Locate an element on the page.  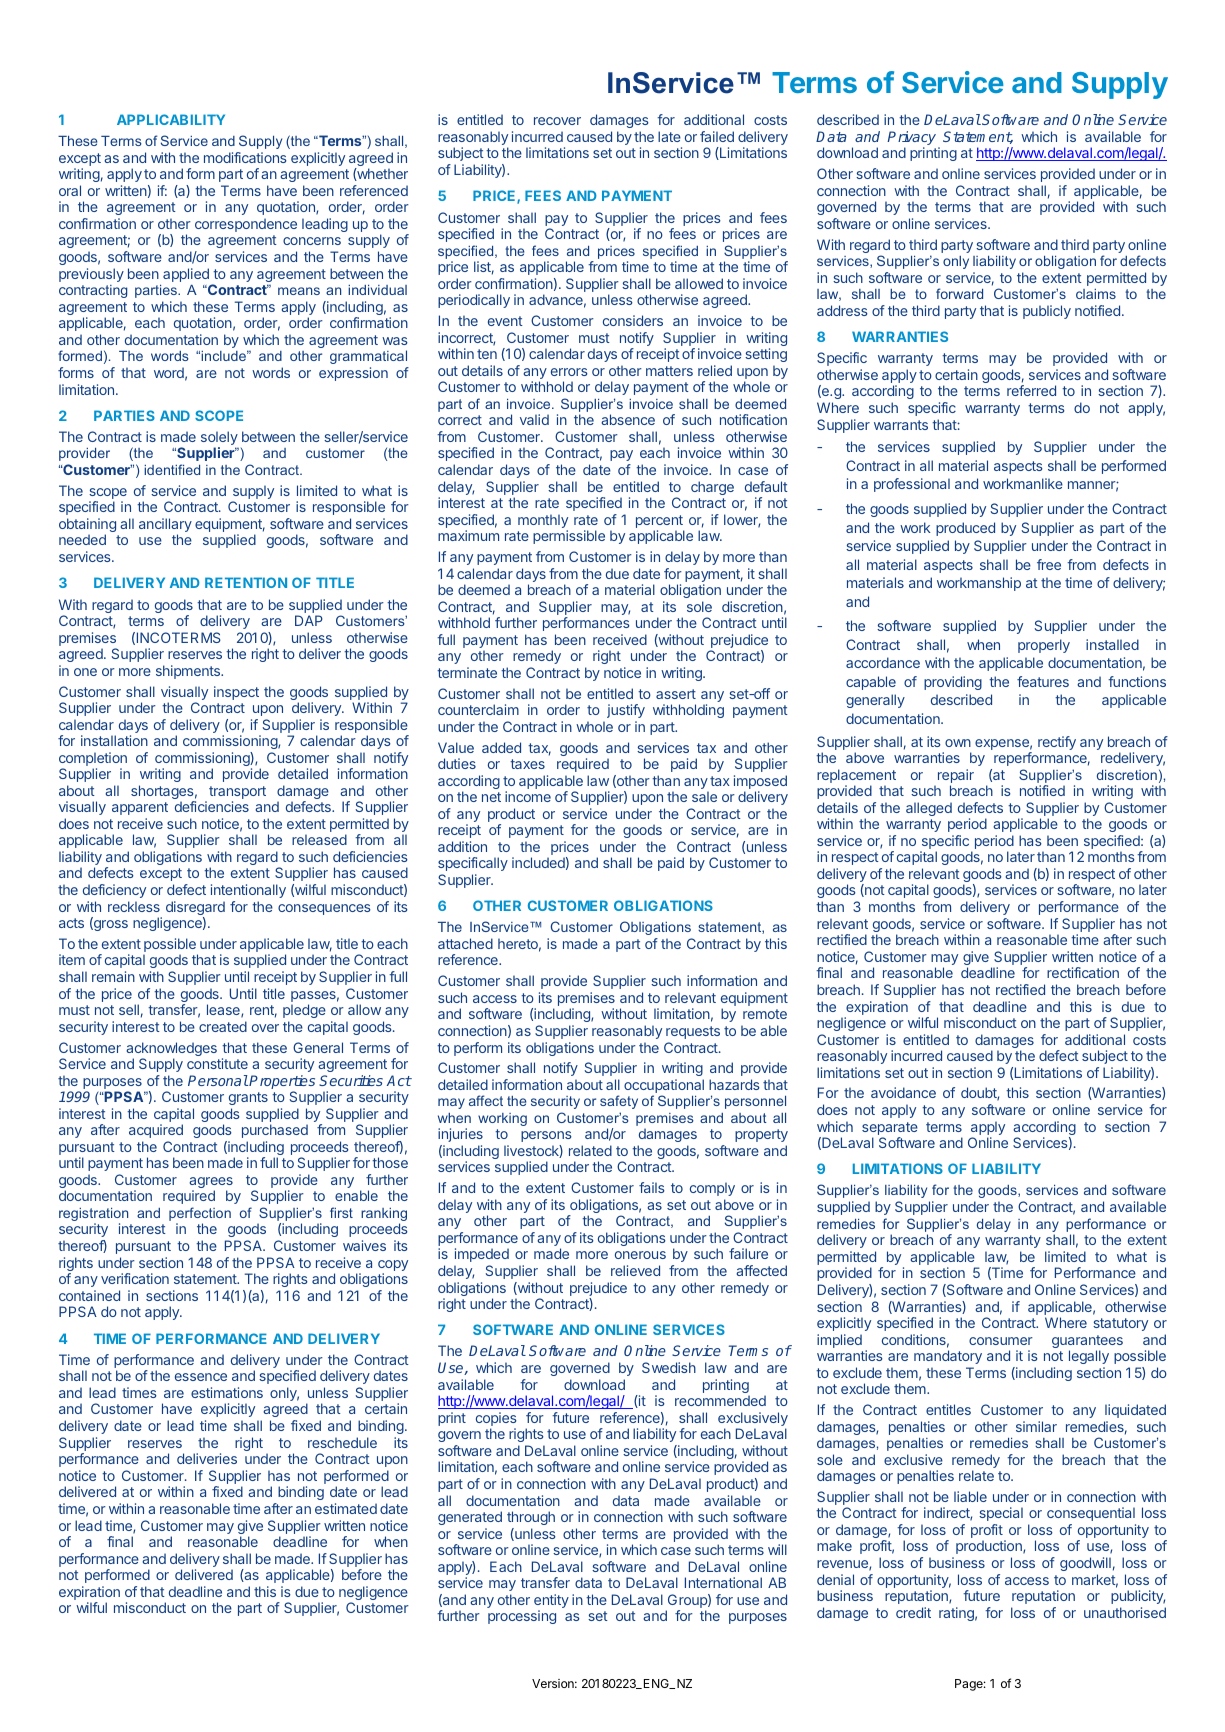
estimated is located at coordinates (346, 1508).
